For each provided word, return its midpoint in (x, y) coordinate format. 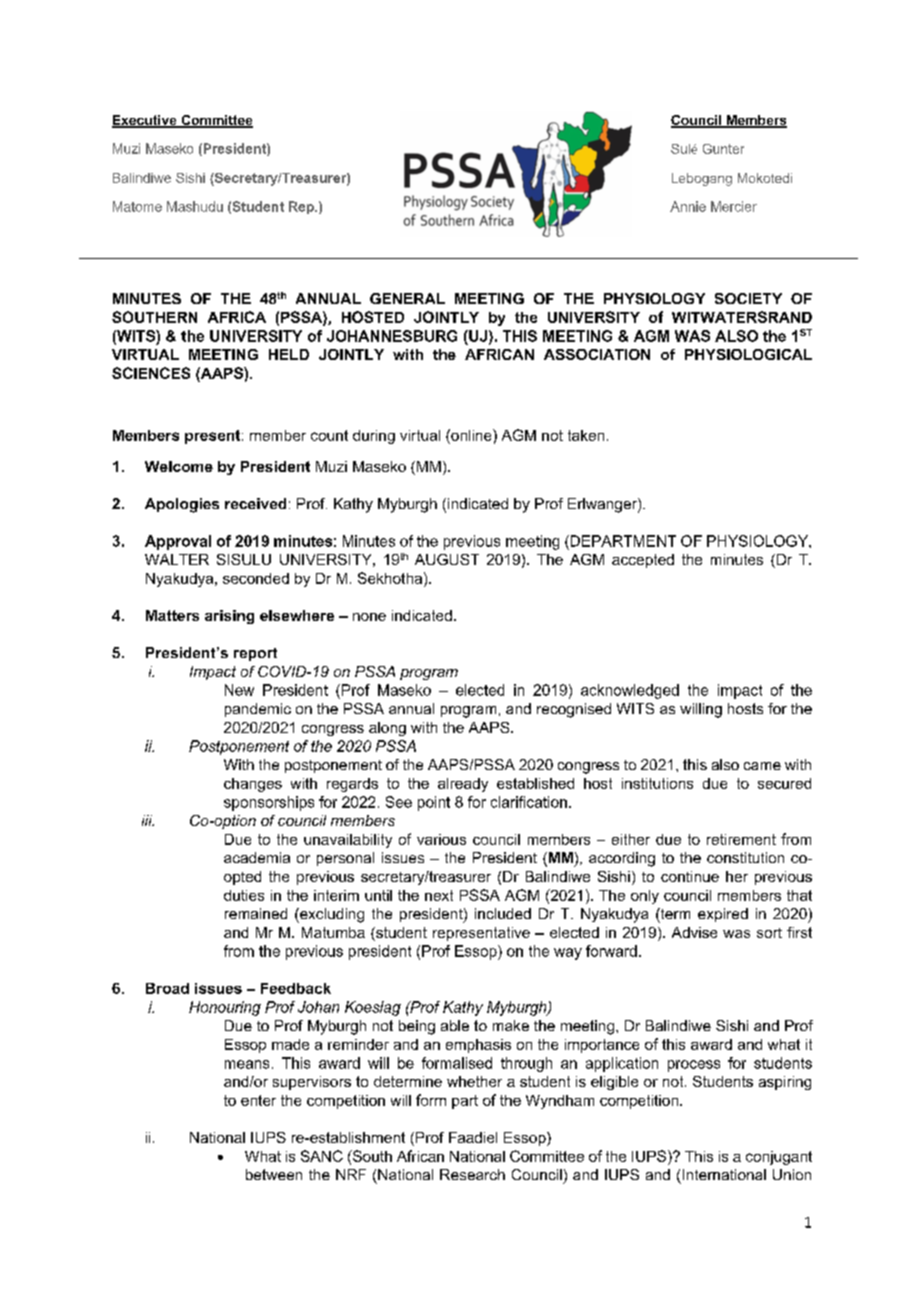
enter (258, 1100)
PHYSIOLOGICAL (748, 354)
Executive (145, 121)
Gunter (723, 149)
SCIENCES (151, 373)
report (255, 654)
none (369, 617)
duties (244, 895)
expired (723, 915)
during (374, 437)
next (439, 895)
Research (472, 1174)
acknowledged (630, 691)
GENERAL (407, 298)
